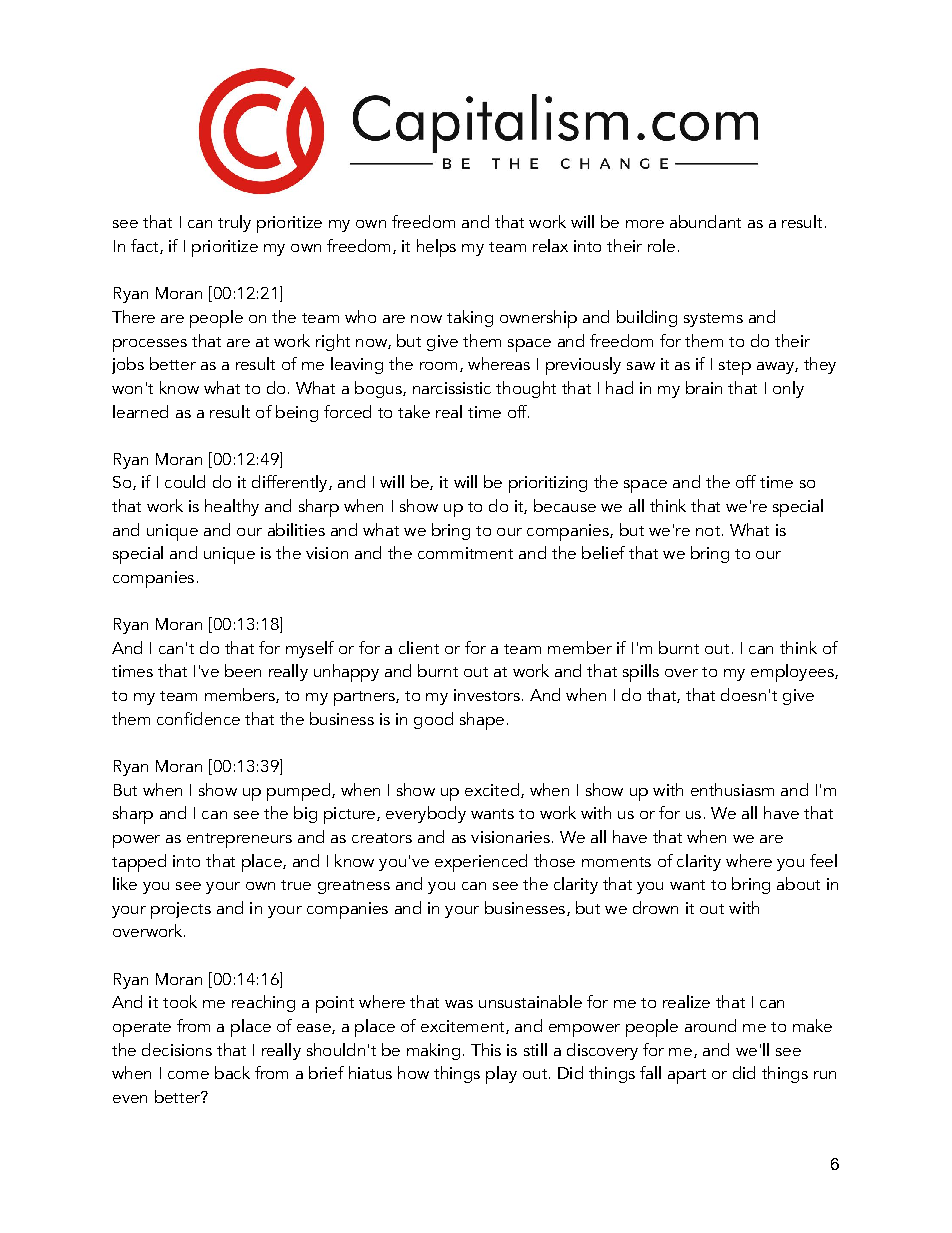  What do you see at coordinates (243, 670) in the screenshot?
I see `been` at bounding box center [243, 670].
